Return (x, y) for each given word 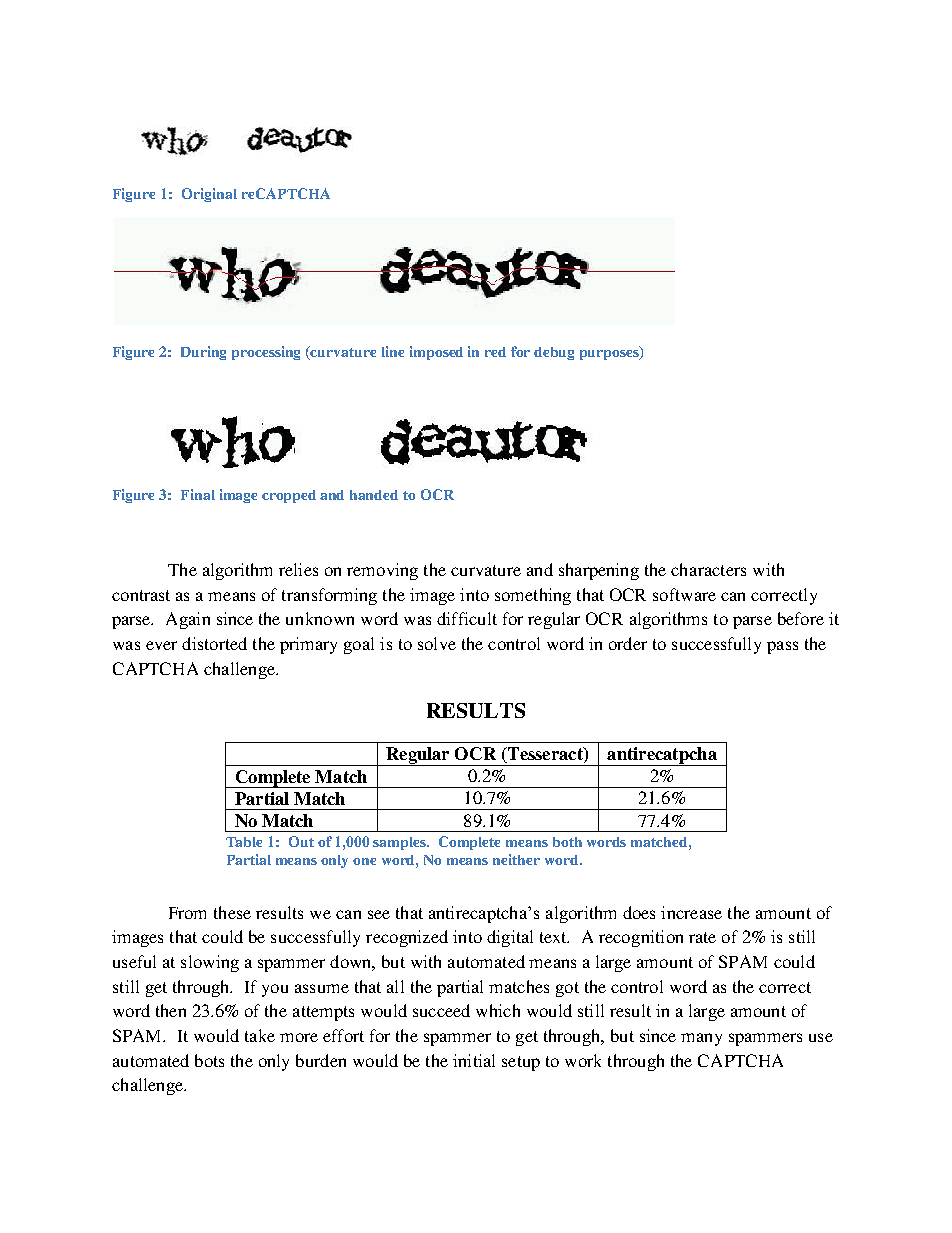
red (495, 352)
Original (209, 195)
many (701, 1039)
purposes (610, 355)
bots (209, 1060)
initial (474, 1060)
